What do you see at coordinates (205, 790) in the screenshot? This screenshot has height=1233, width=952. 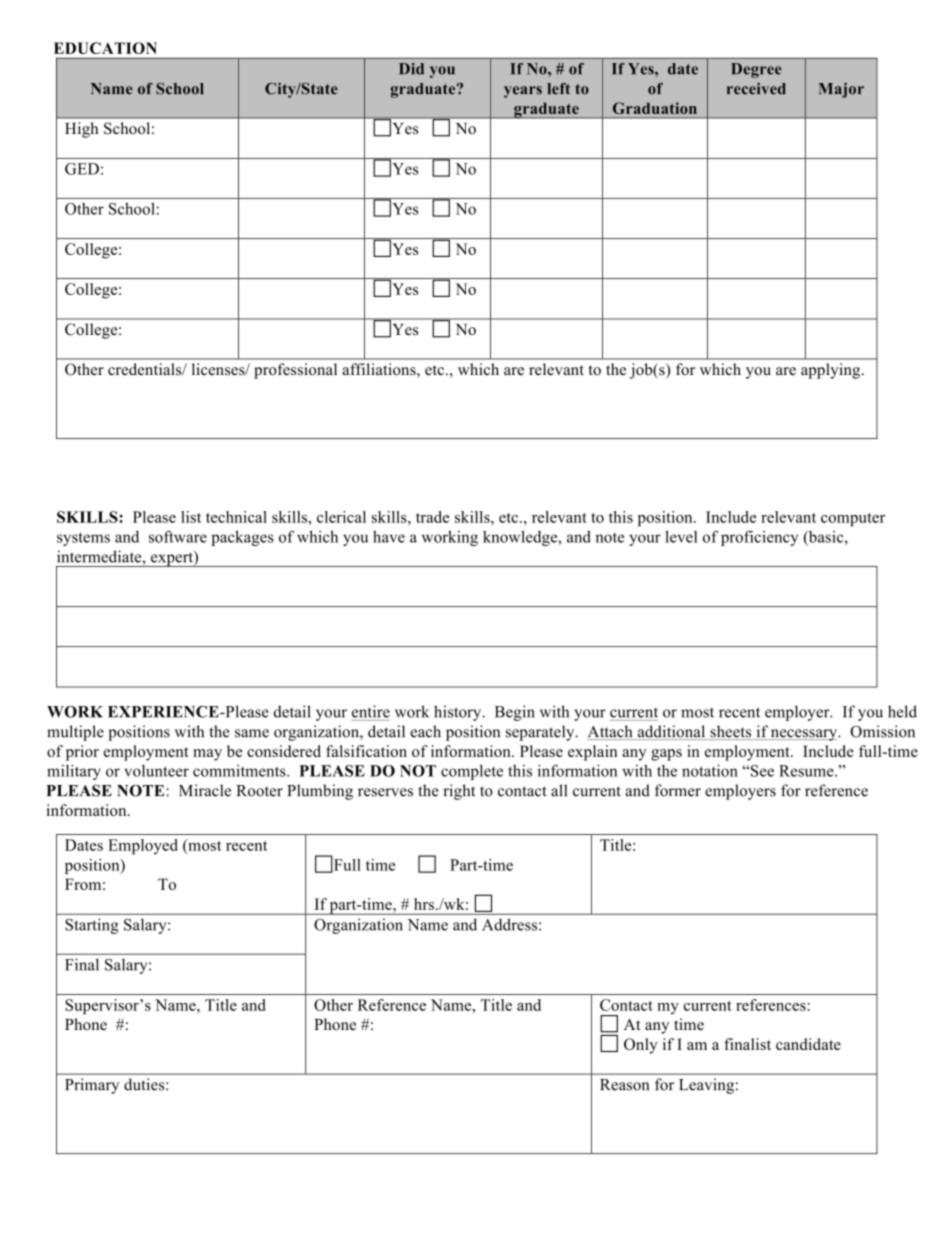 I see `Miracle` at bounding box center [205, 790].
